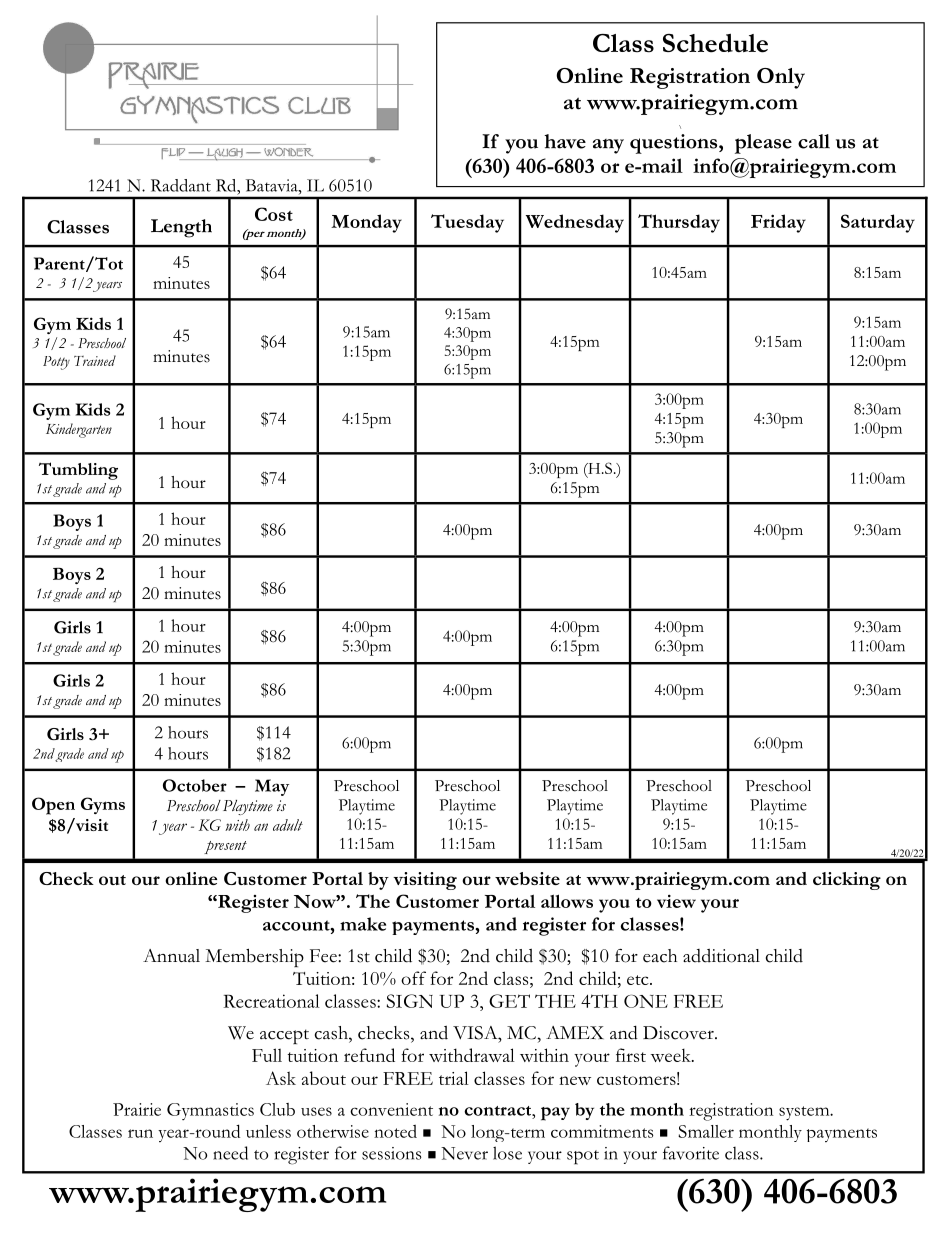 The width and height of the screenshot is (952, 1233). I want to click on have, so click(565, 141).
